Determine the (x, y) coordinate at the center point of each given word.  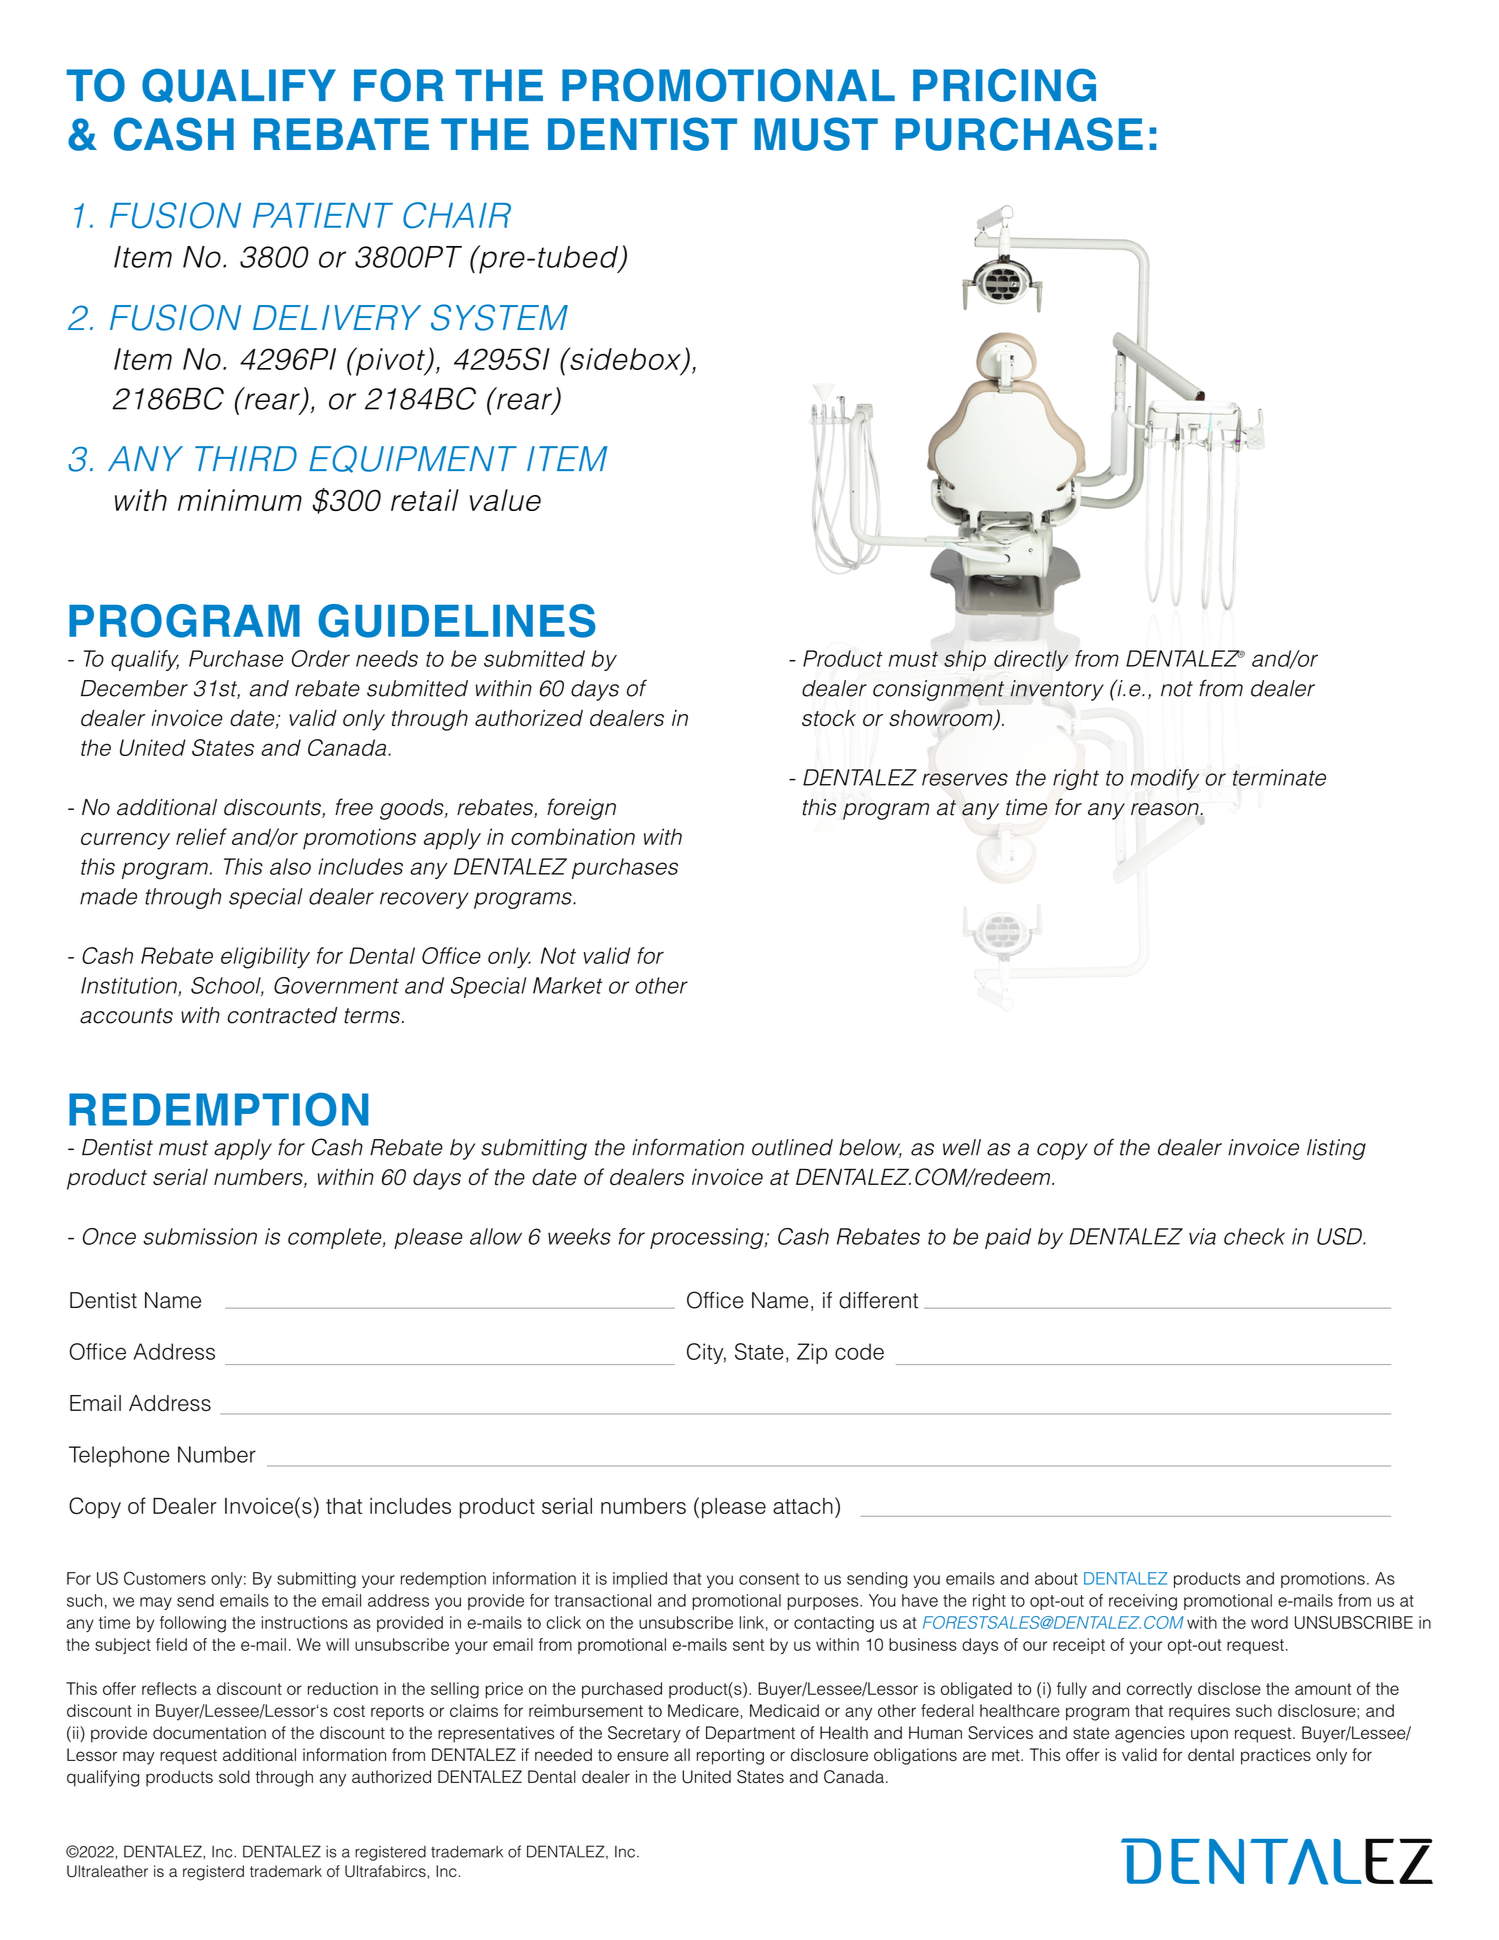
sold (234, 1776)
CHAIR (457, 215)
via (1202, 1236)
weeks (579, 1236)
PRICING (1004, 85)
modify (1165, 779)
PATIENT (323, 215)
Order (321, 658)
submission (200, 1236)
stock (829, 718)
